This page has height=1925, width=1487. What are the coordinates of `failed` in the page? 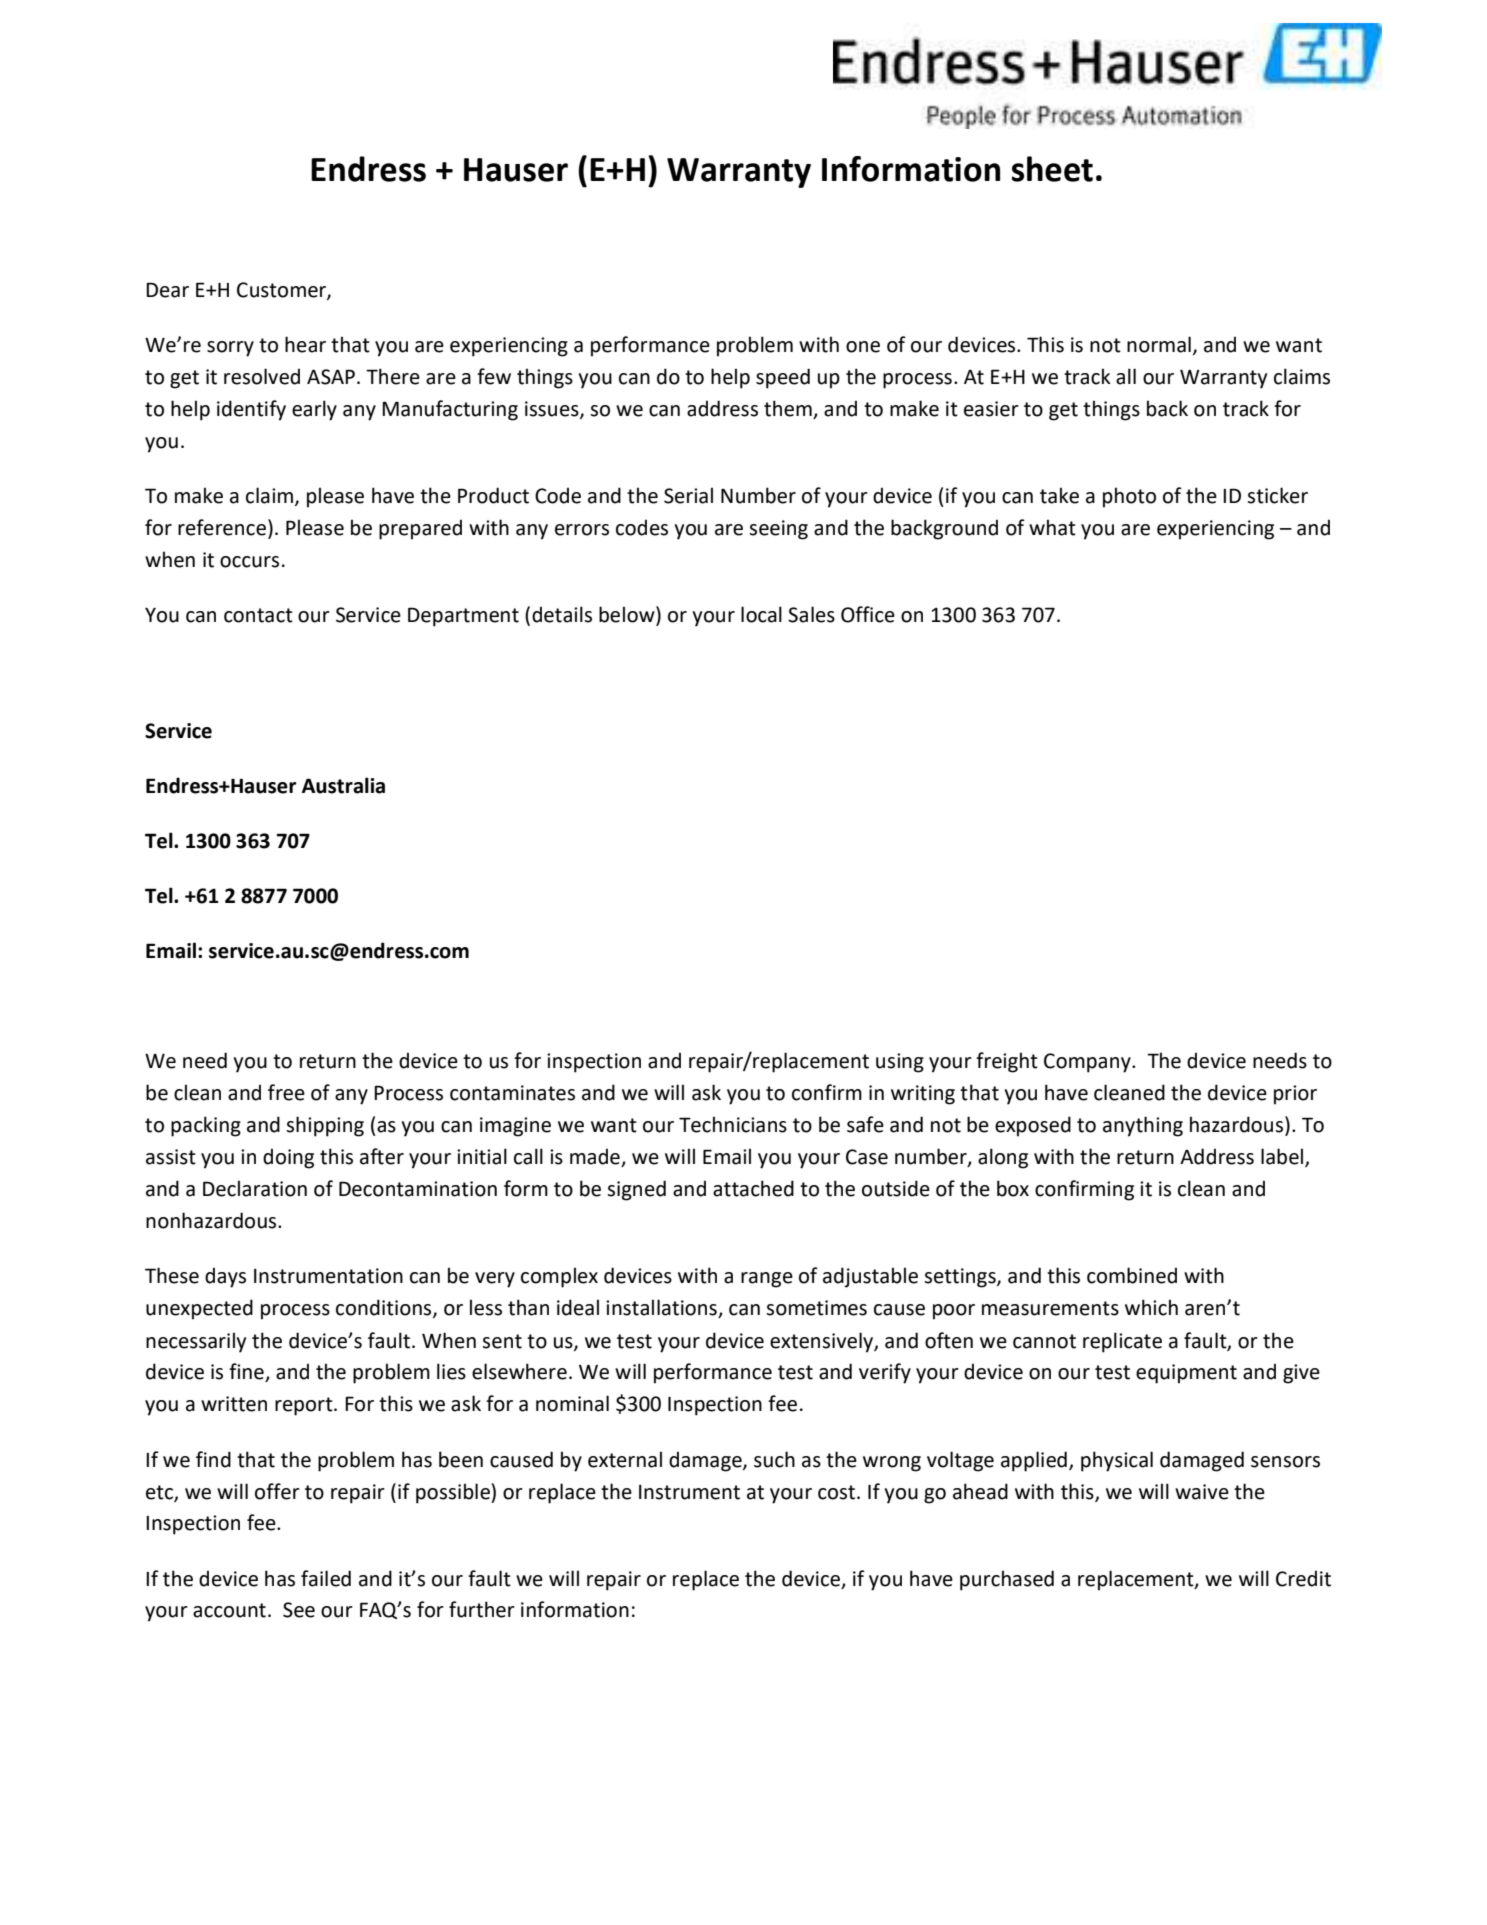 It's located at (326, 1578).
